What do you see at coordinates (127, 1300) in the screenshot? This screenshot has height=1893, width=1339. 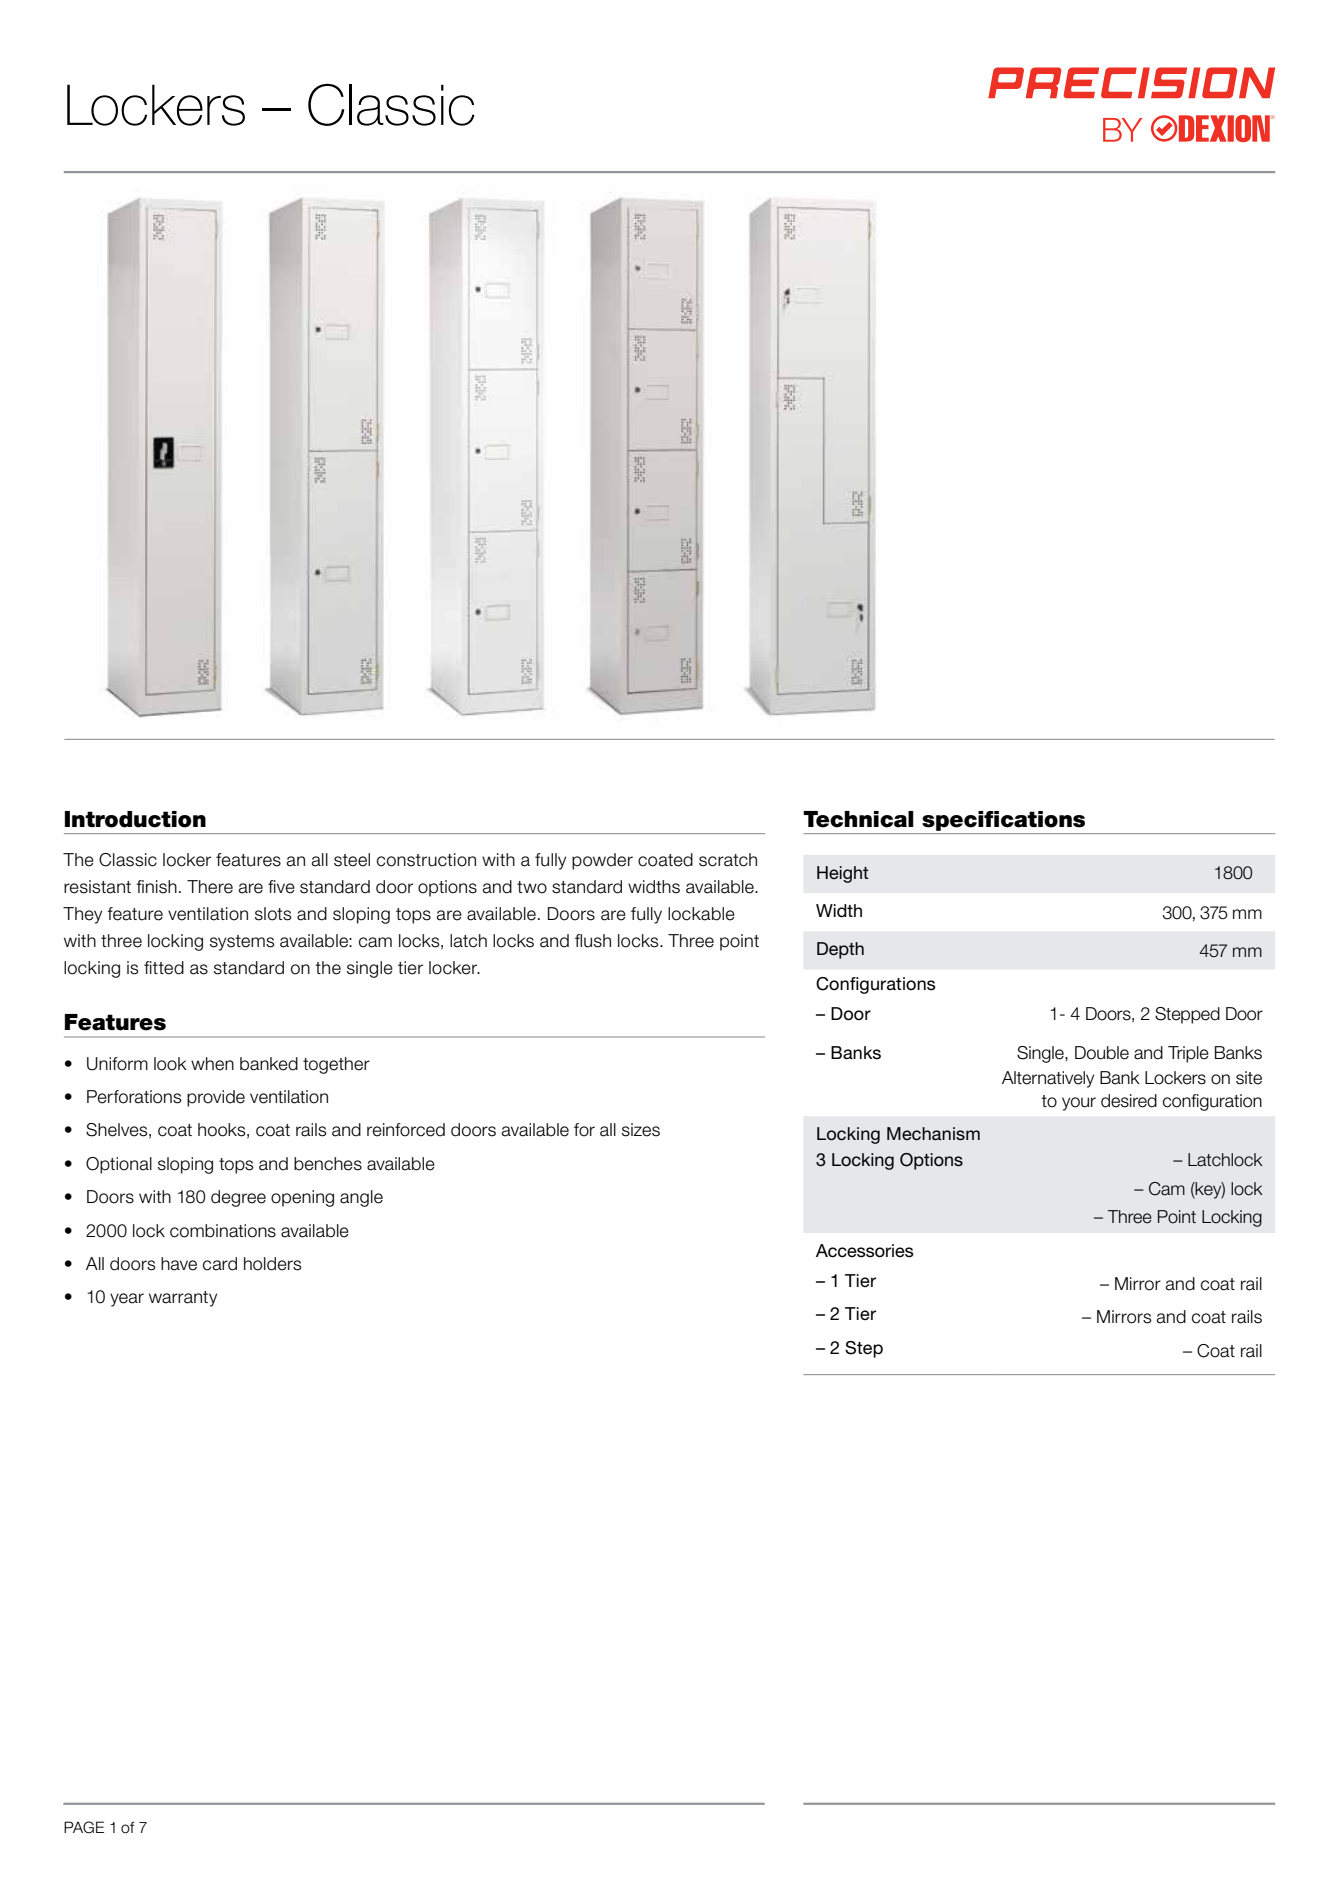 I see `year` at bounding box center [127, 1300].
